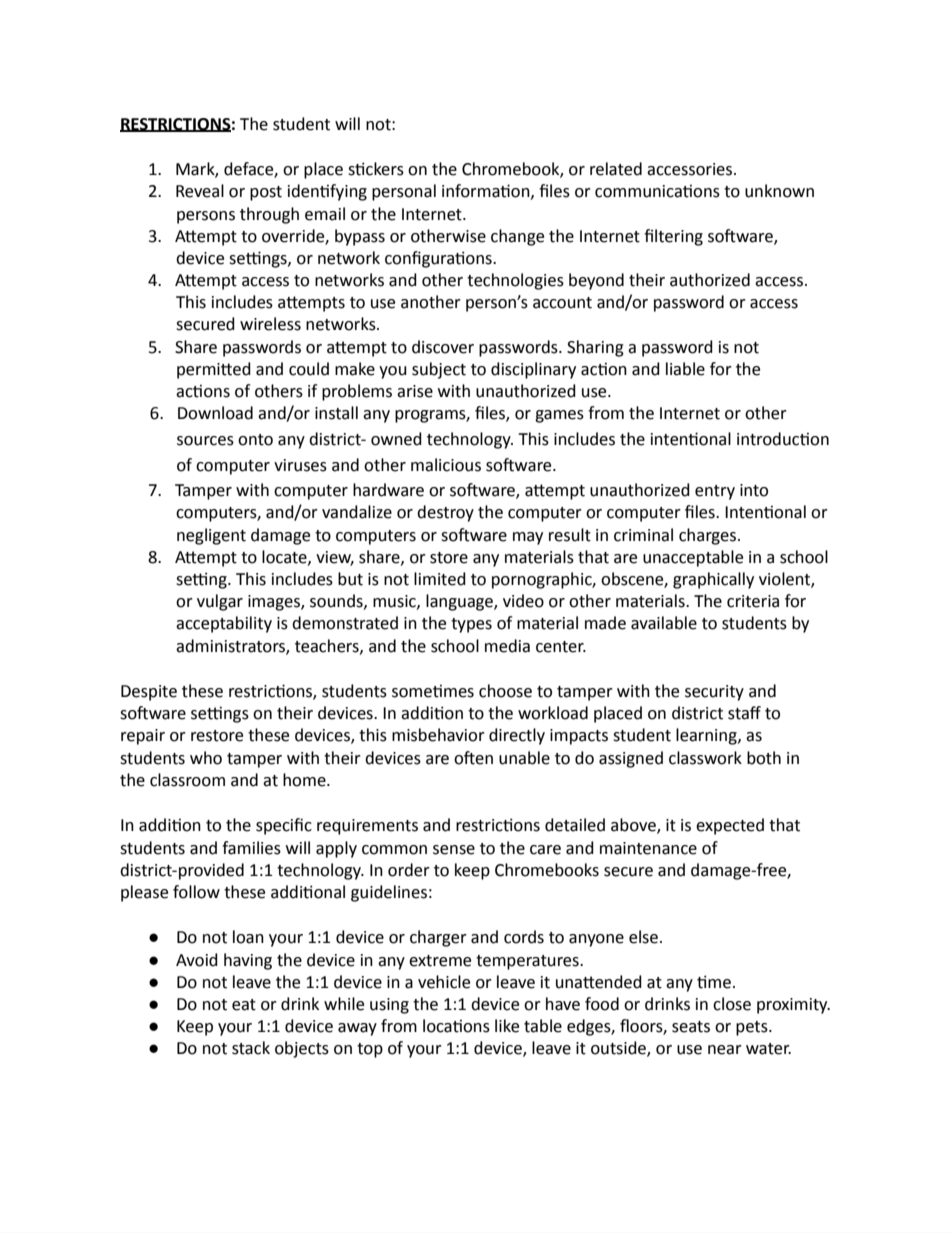 This image has width=952, height=1233. What do you see at coordinates (715, 492) in the image?
I see `entry` at bounding box center [715, 492].
